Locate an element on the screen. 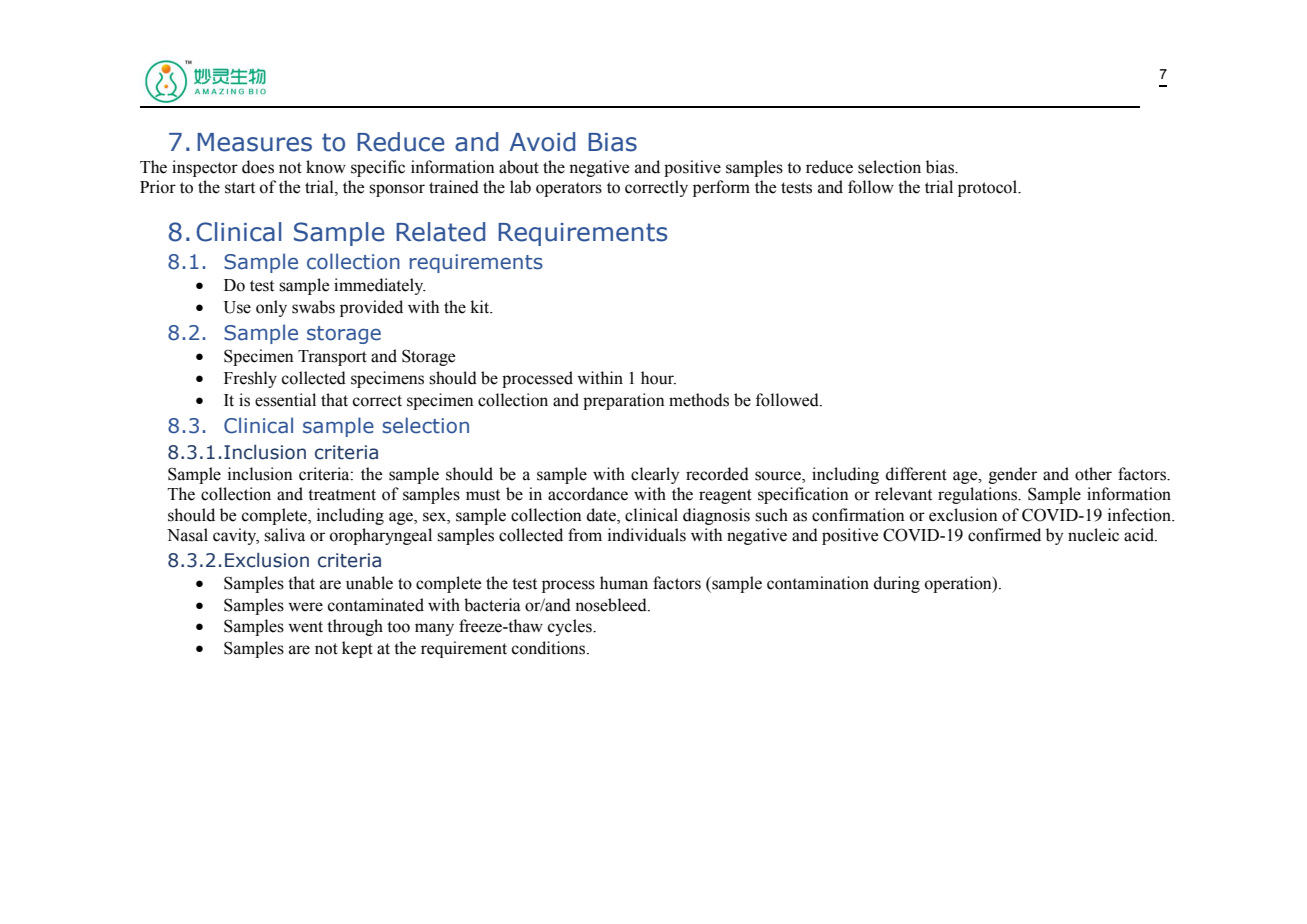 This screenshot has height=924, width=1307. protocol is located at coordinates (989, 188).
